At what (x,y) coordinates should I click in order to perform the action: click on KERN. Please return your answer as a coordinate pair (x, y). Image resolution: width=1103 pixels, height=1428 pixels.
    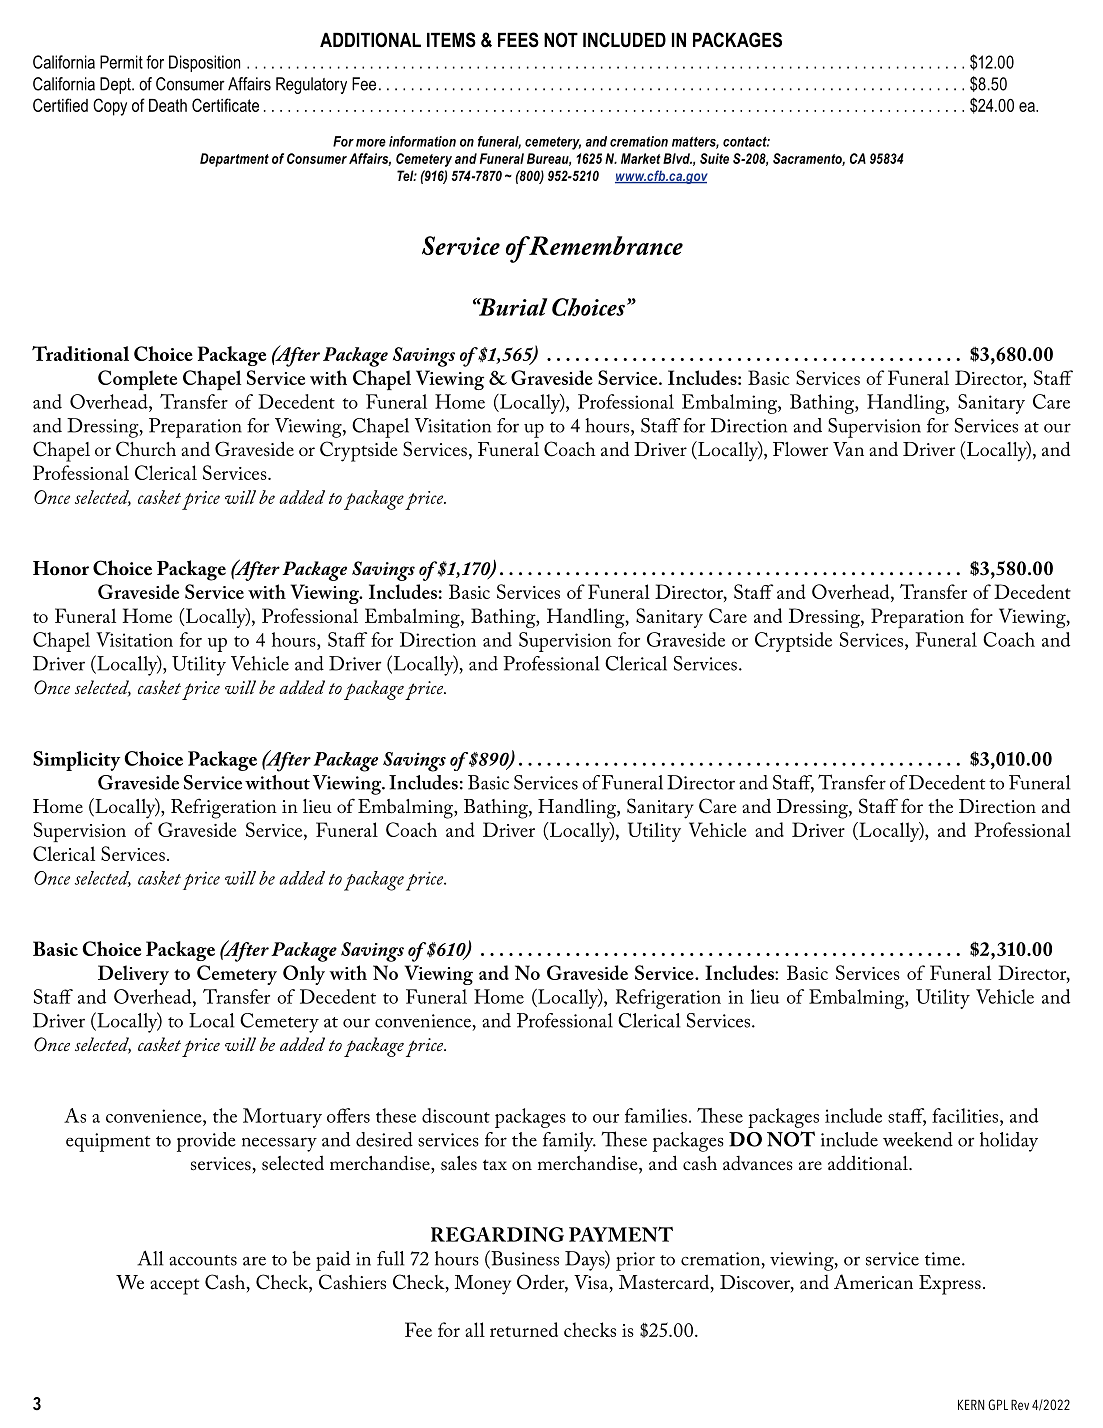
    Looking at the image, I should click on (971, 1404).
